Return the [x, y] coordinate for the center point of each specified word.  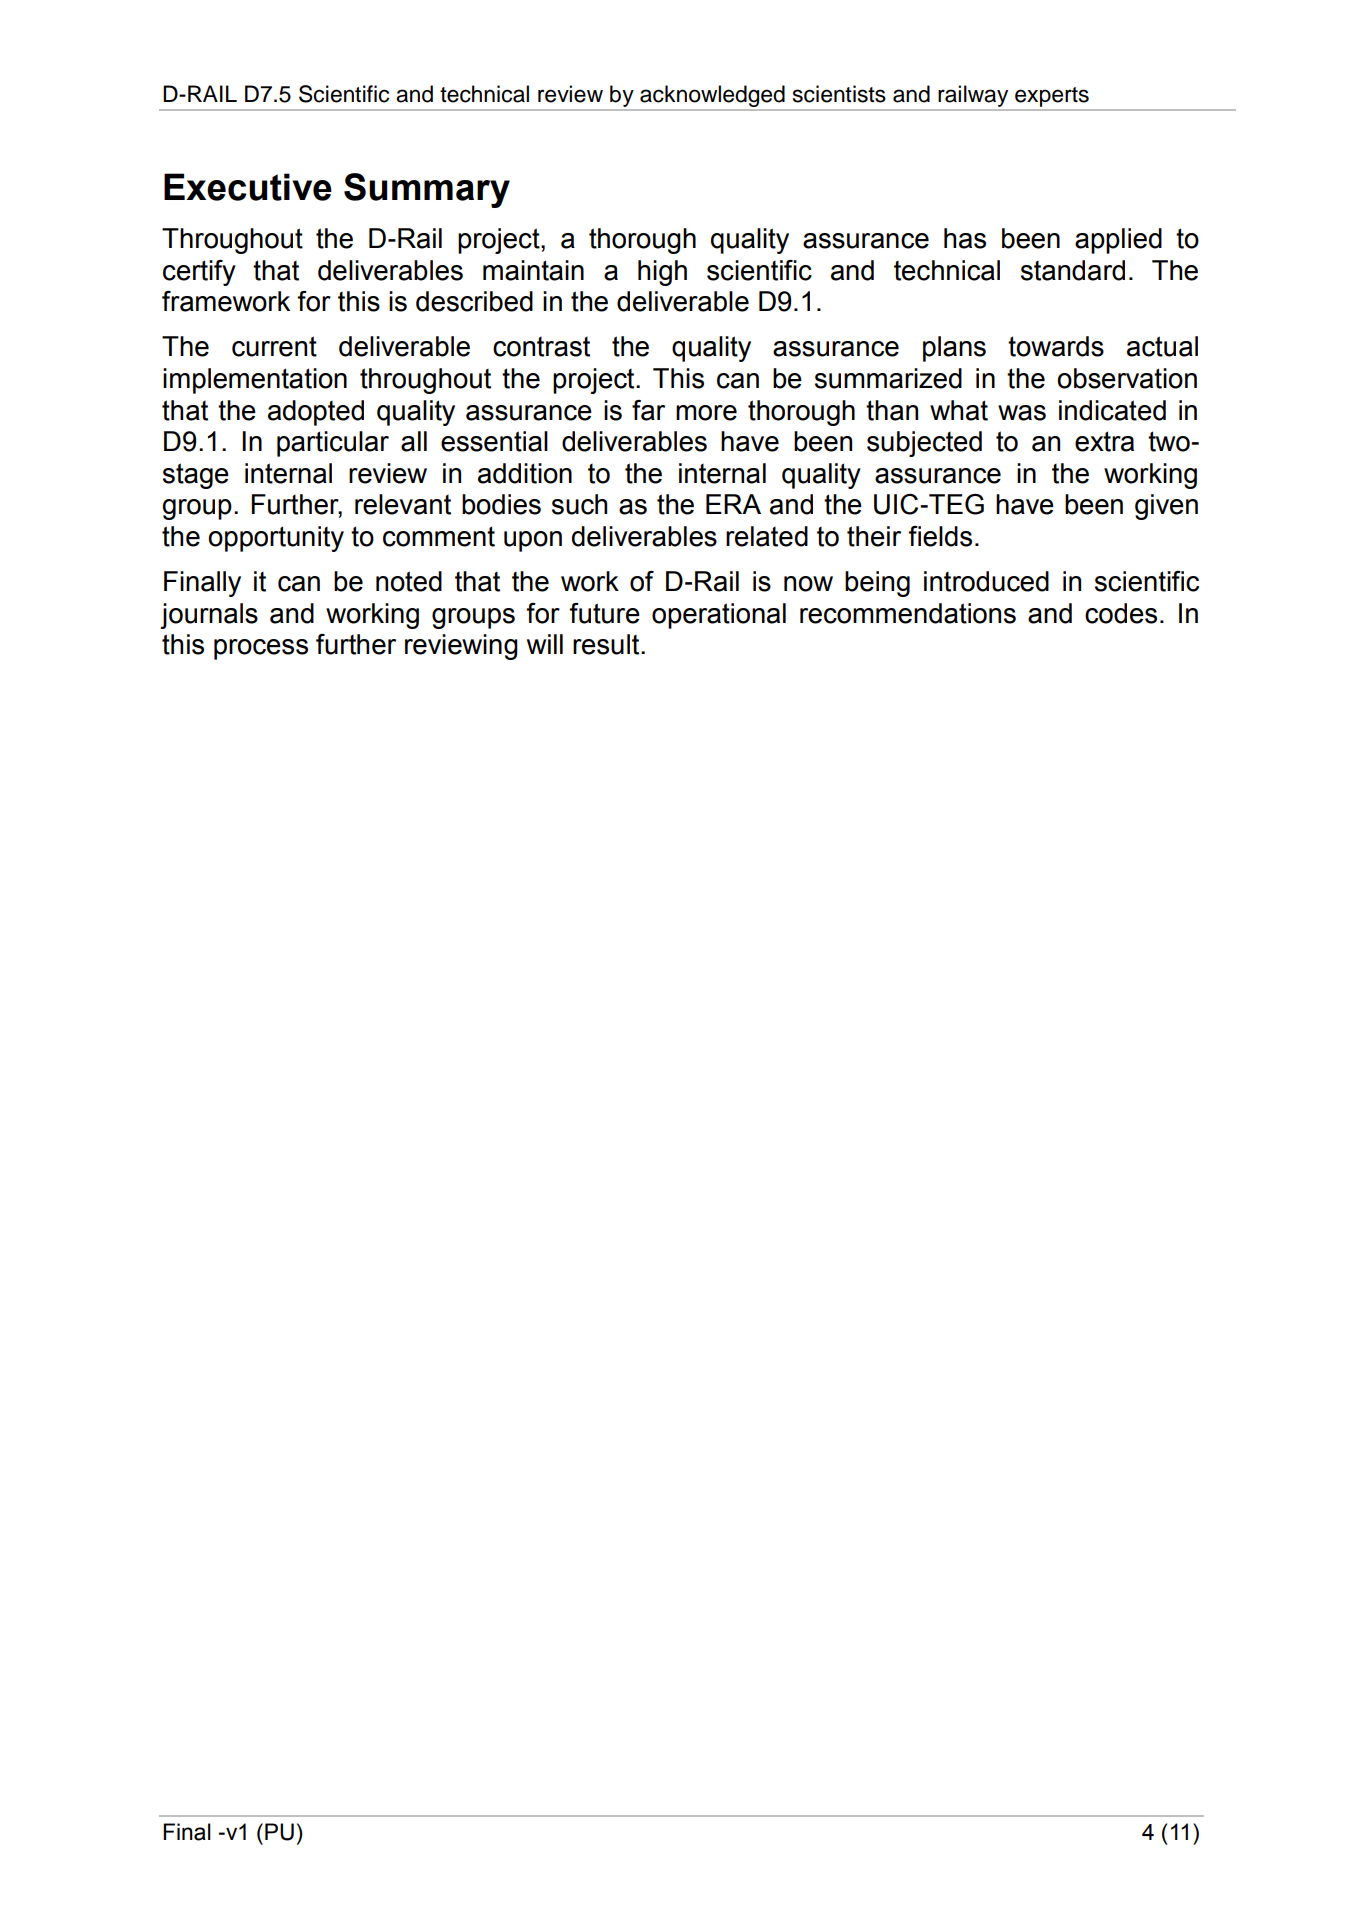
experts [1052, 98]
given [1166, 507]
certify [199, 273]
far [648, 410]
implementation [255, 381]
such [579, 504]
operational [719, 616]
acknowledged [712, 97]
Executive [248, 187]
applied [1118, 241]
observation [1127, 378]
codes [1121, 613]
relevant [403, 504]
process [261, 649]
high [662, 273]
